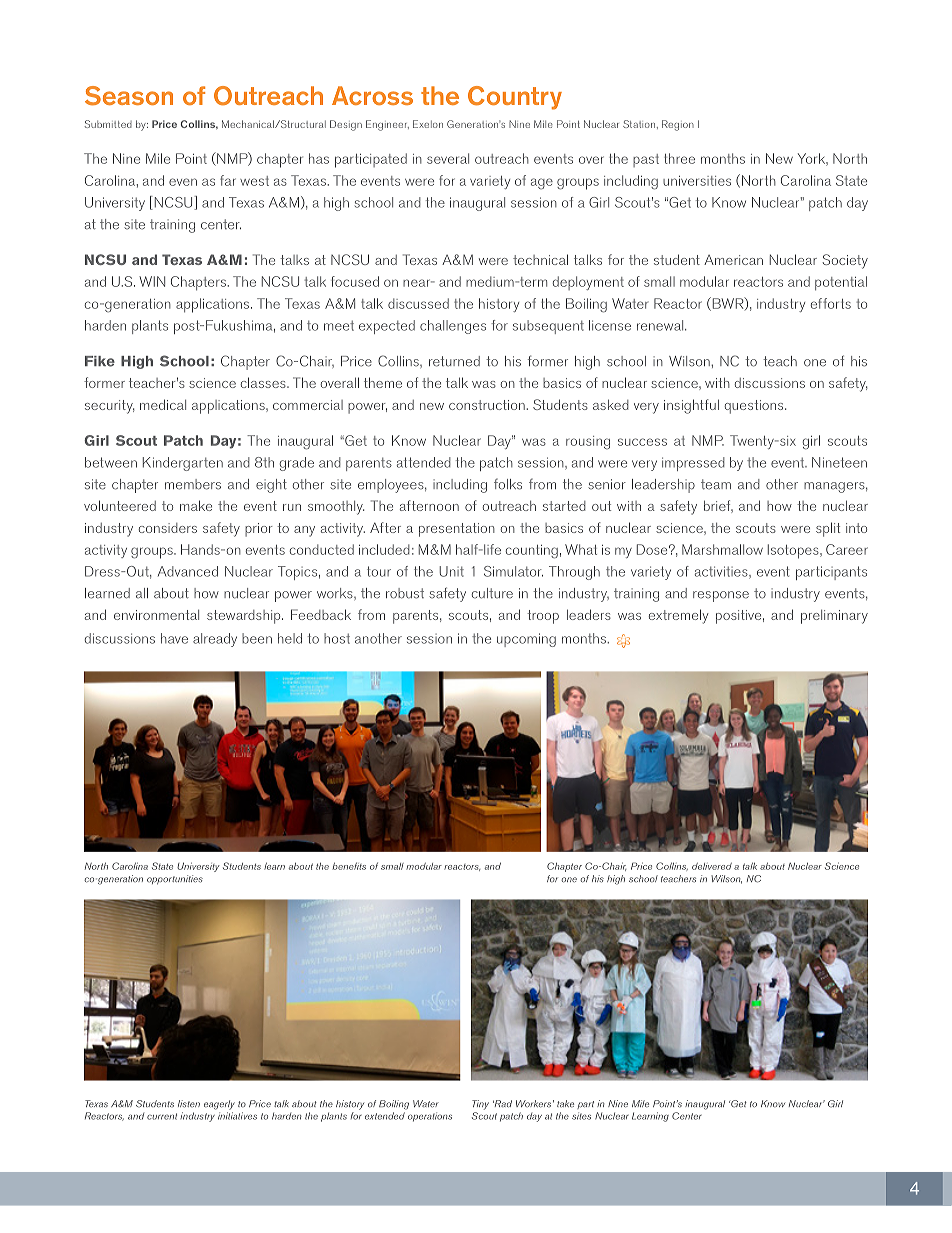 Image resolution: width=952 pixels, height=1233 pixels. Describe the element at coordinates (492, 593) in the document. I see `culture` at that location.
